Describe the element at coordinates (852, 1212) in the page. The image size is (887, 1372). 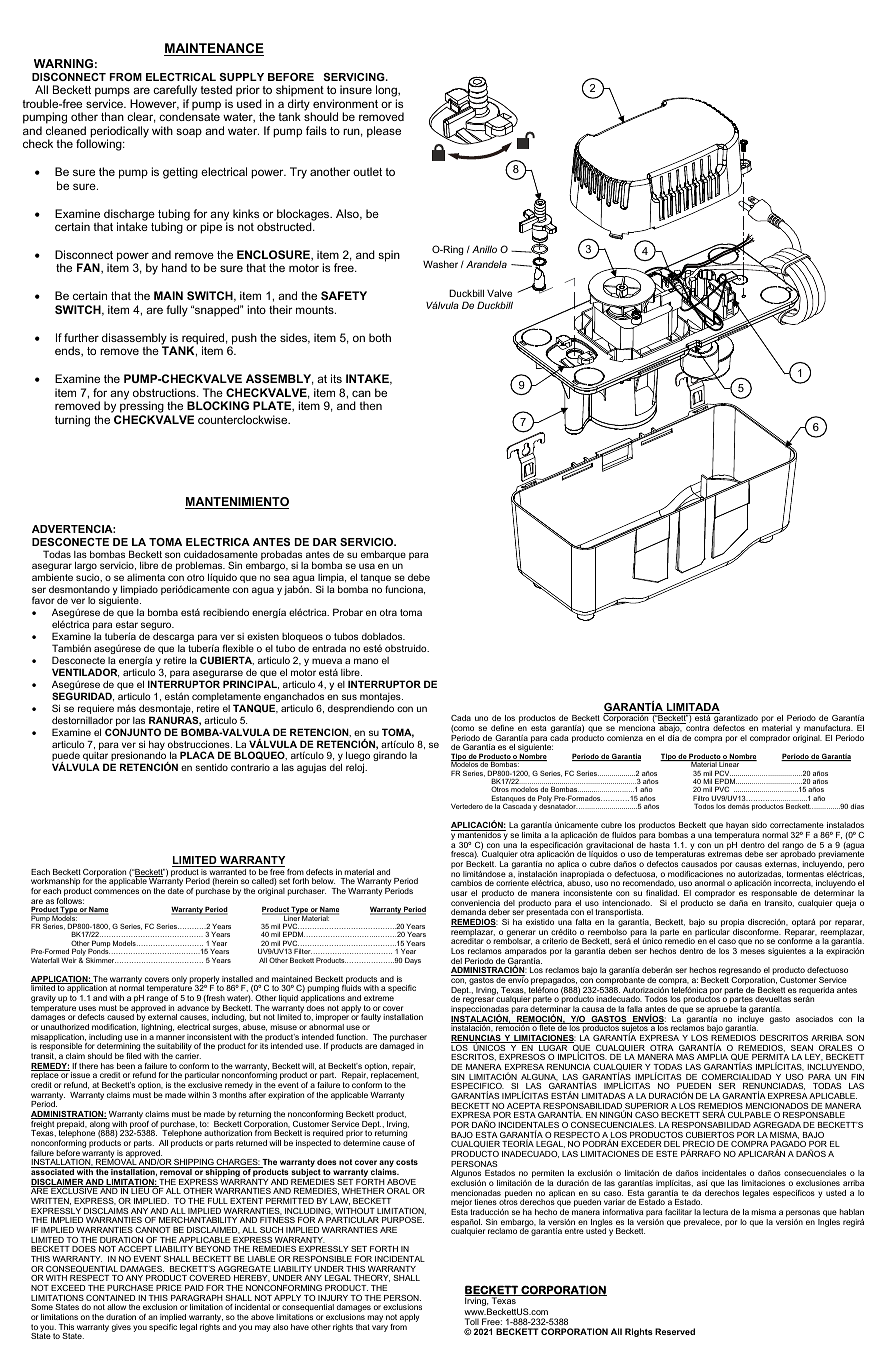
I see `hablan` at that location.
